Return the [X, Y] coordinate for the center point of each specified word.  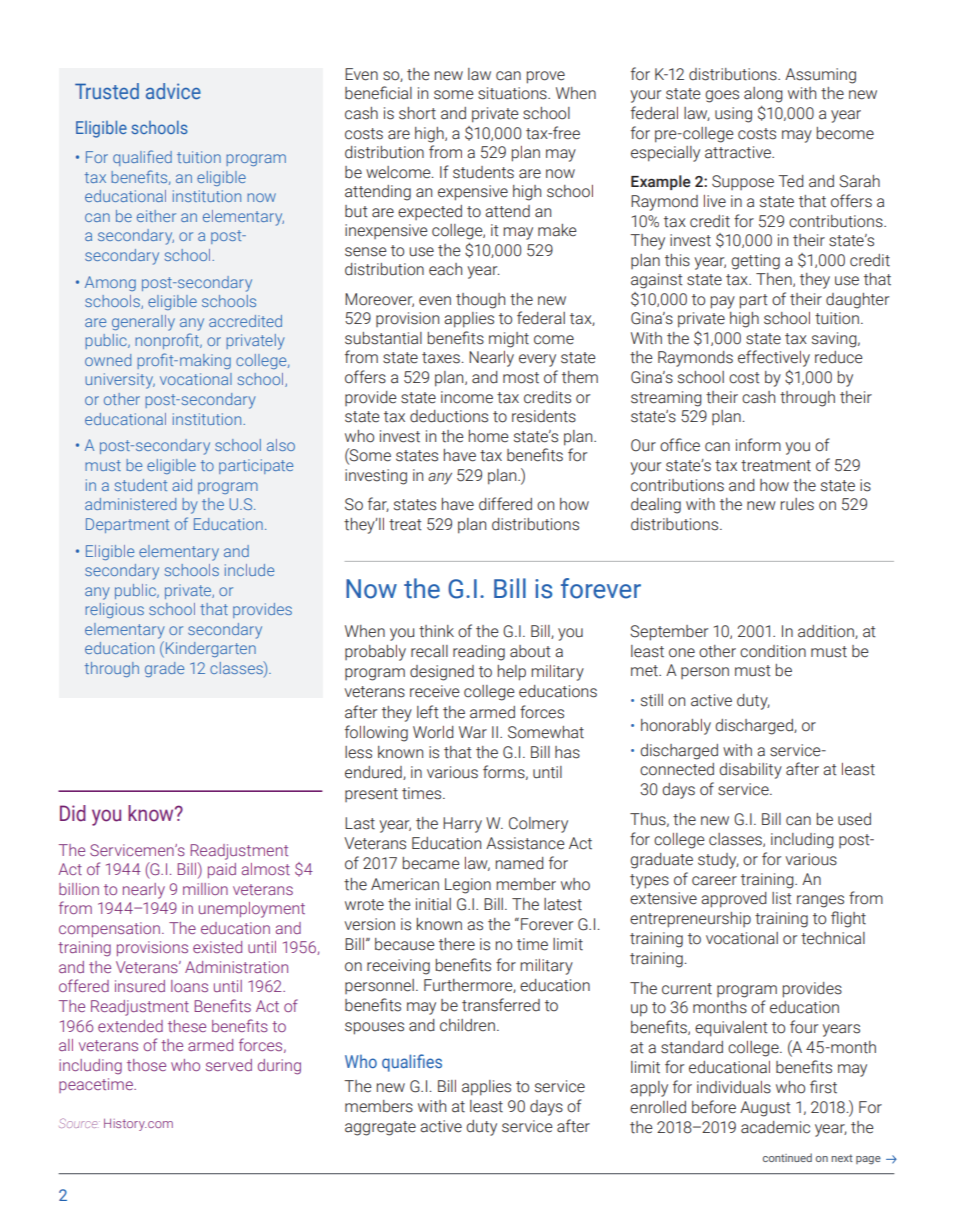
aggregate [380, 1128]
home [489, 436]
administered [130, 504]
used [854, 819]
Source [79, 1123]
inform [758, 445]
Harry [462, 825]
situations [513, 93]
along [763, 95]
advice [173, 91]
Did [73, 813]
